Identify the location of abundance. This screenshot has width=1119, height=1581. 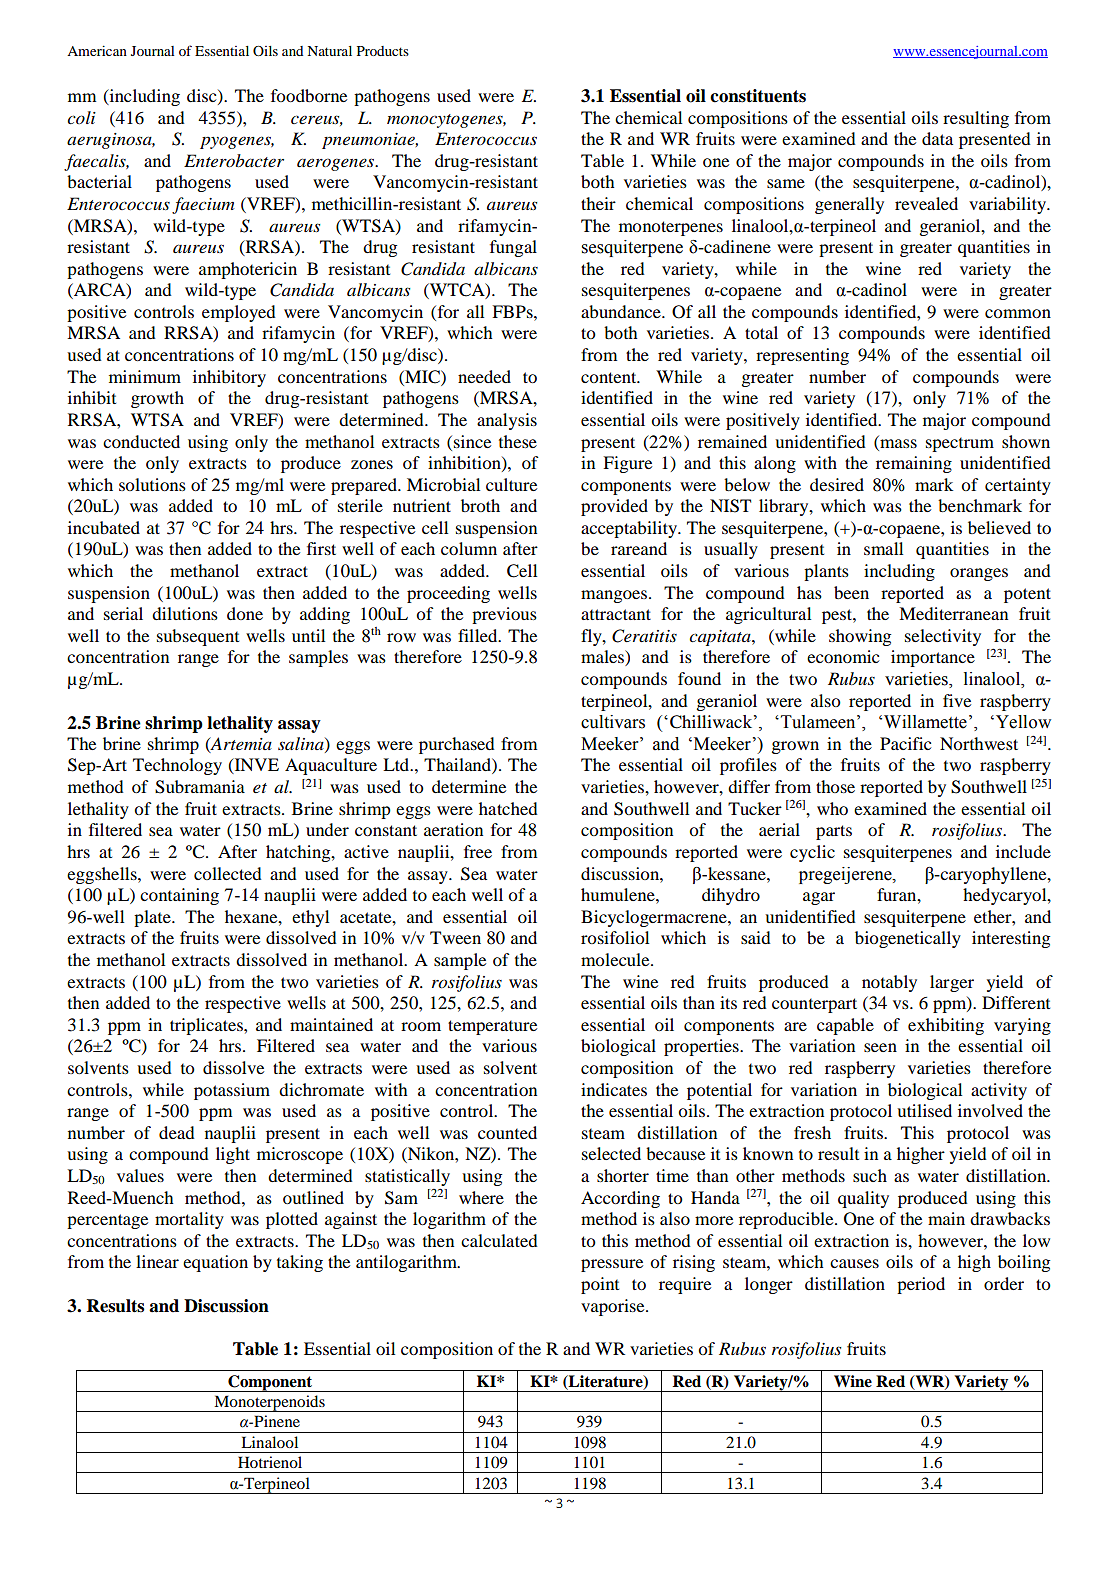
(622, 311).
